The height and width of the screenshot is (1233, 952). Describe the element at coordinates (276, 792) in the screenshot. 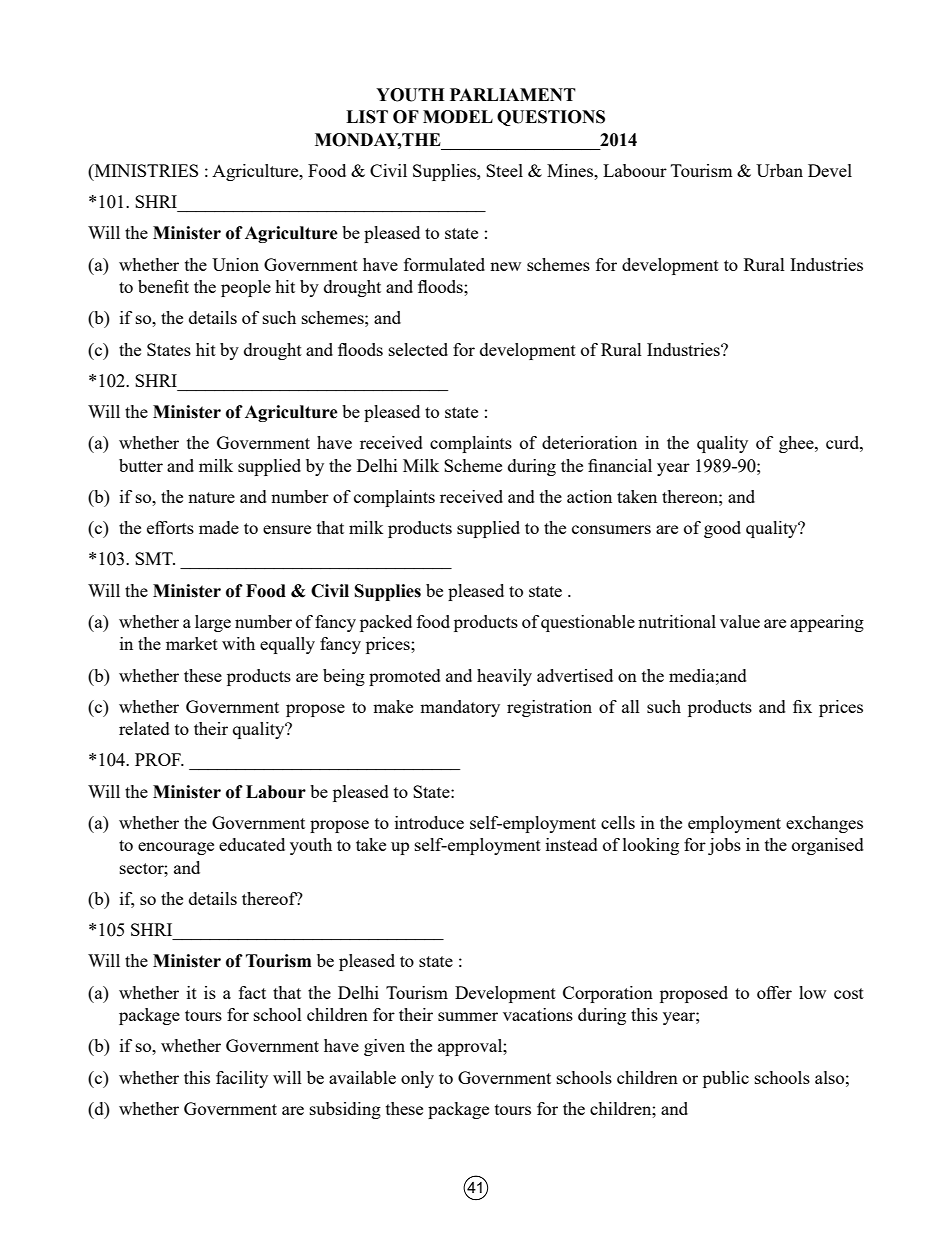

I see `Labour` at that location.
